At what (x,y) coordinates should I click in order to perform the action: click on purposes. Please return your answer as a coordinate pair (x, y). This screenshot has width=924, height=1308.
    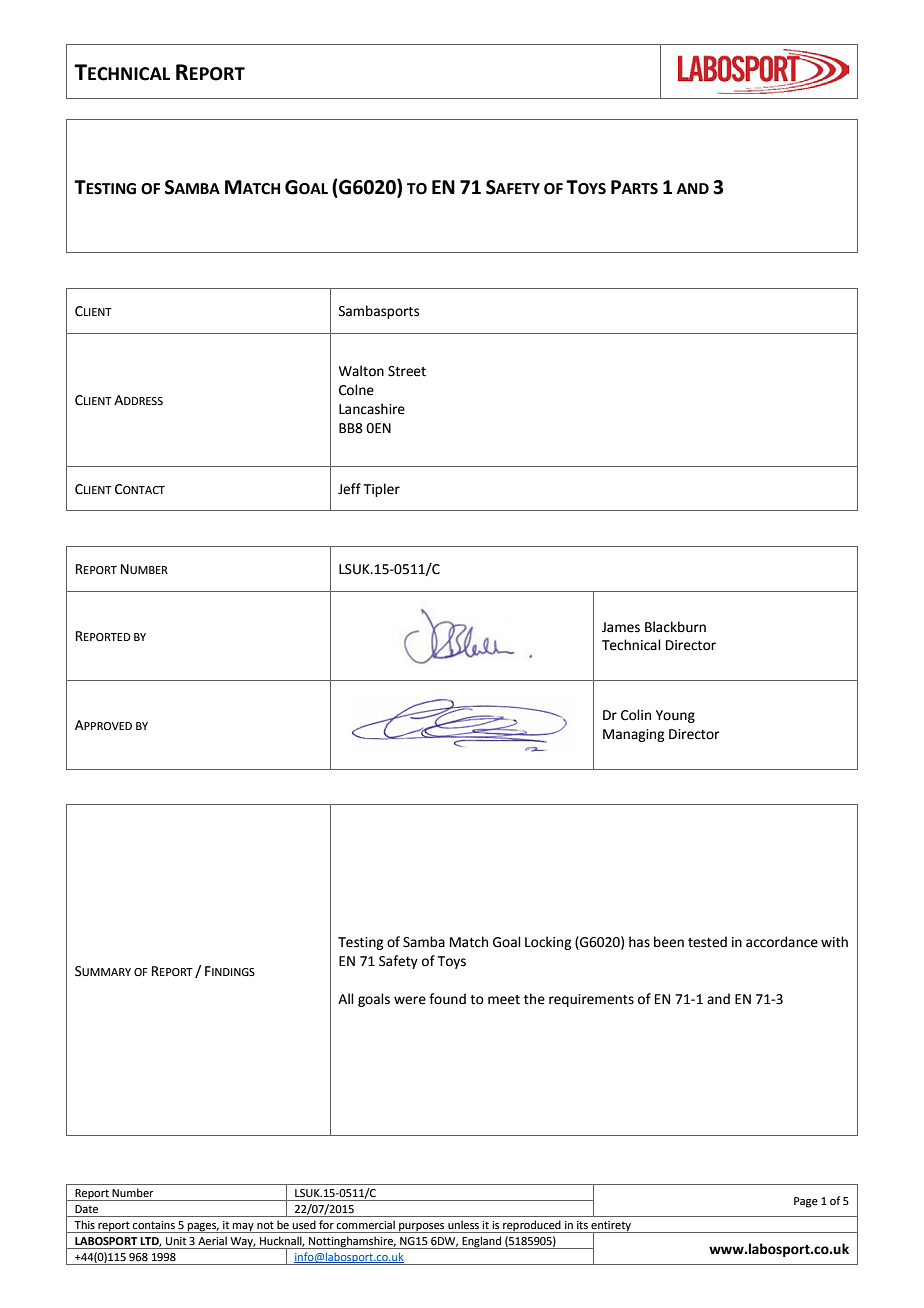
    Looking at the image, I should click on (422, 1228).
